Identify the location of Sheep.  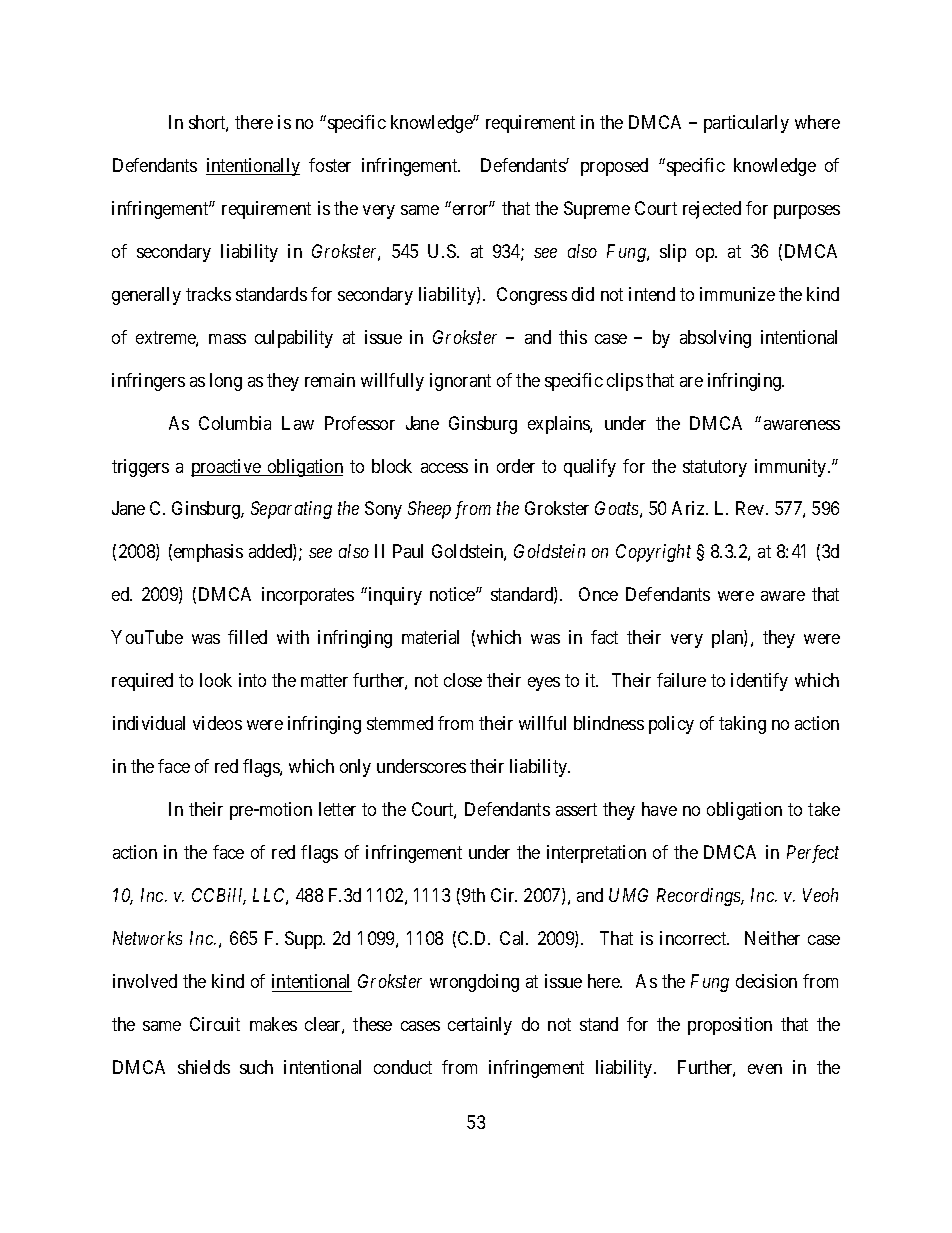
(429, 510).
